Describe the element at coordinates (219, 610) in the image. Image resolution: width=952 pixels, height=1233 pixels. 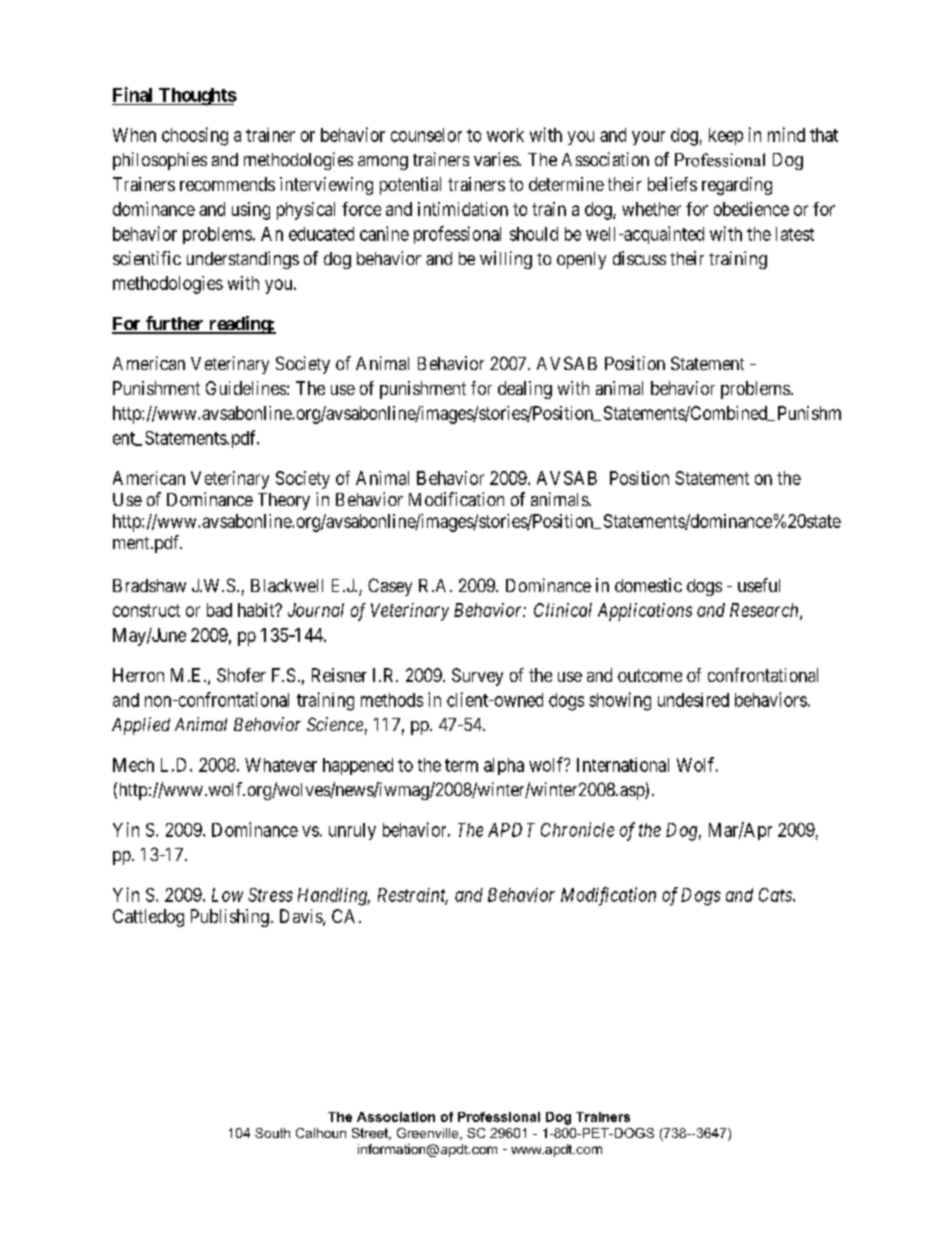
I see `bad` at that location.
